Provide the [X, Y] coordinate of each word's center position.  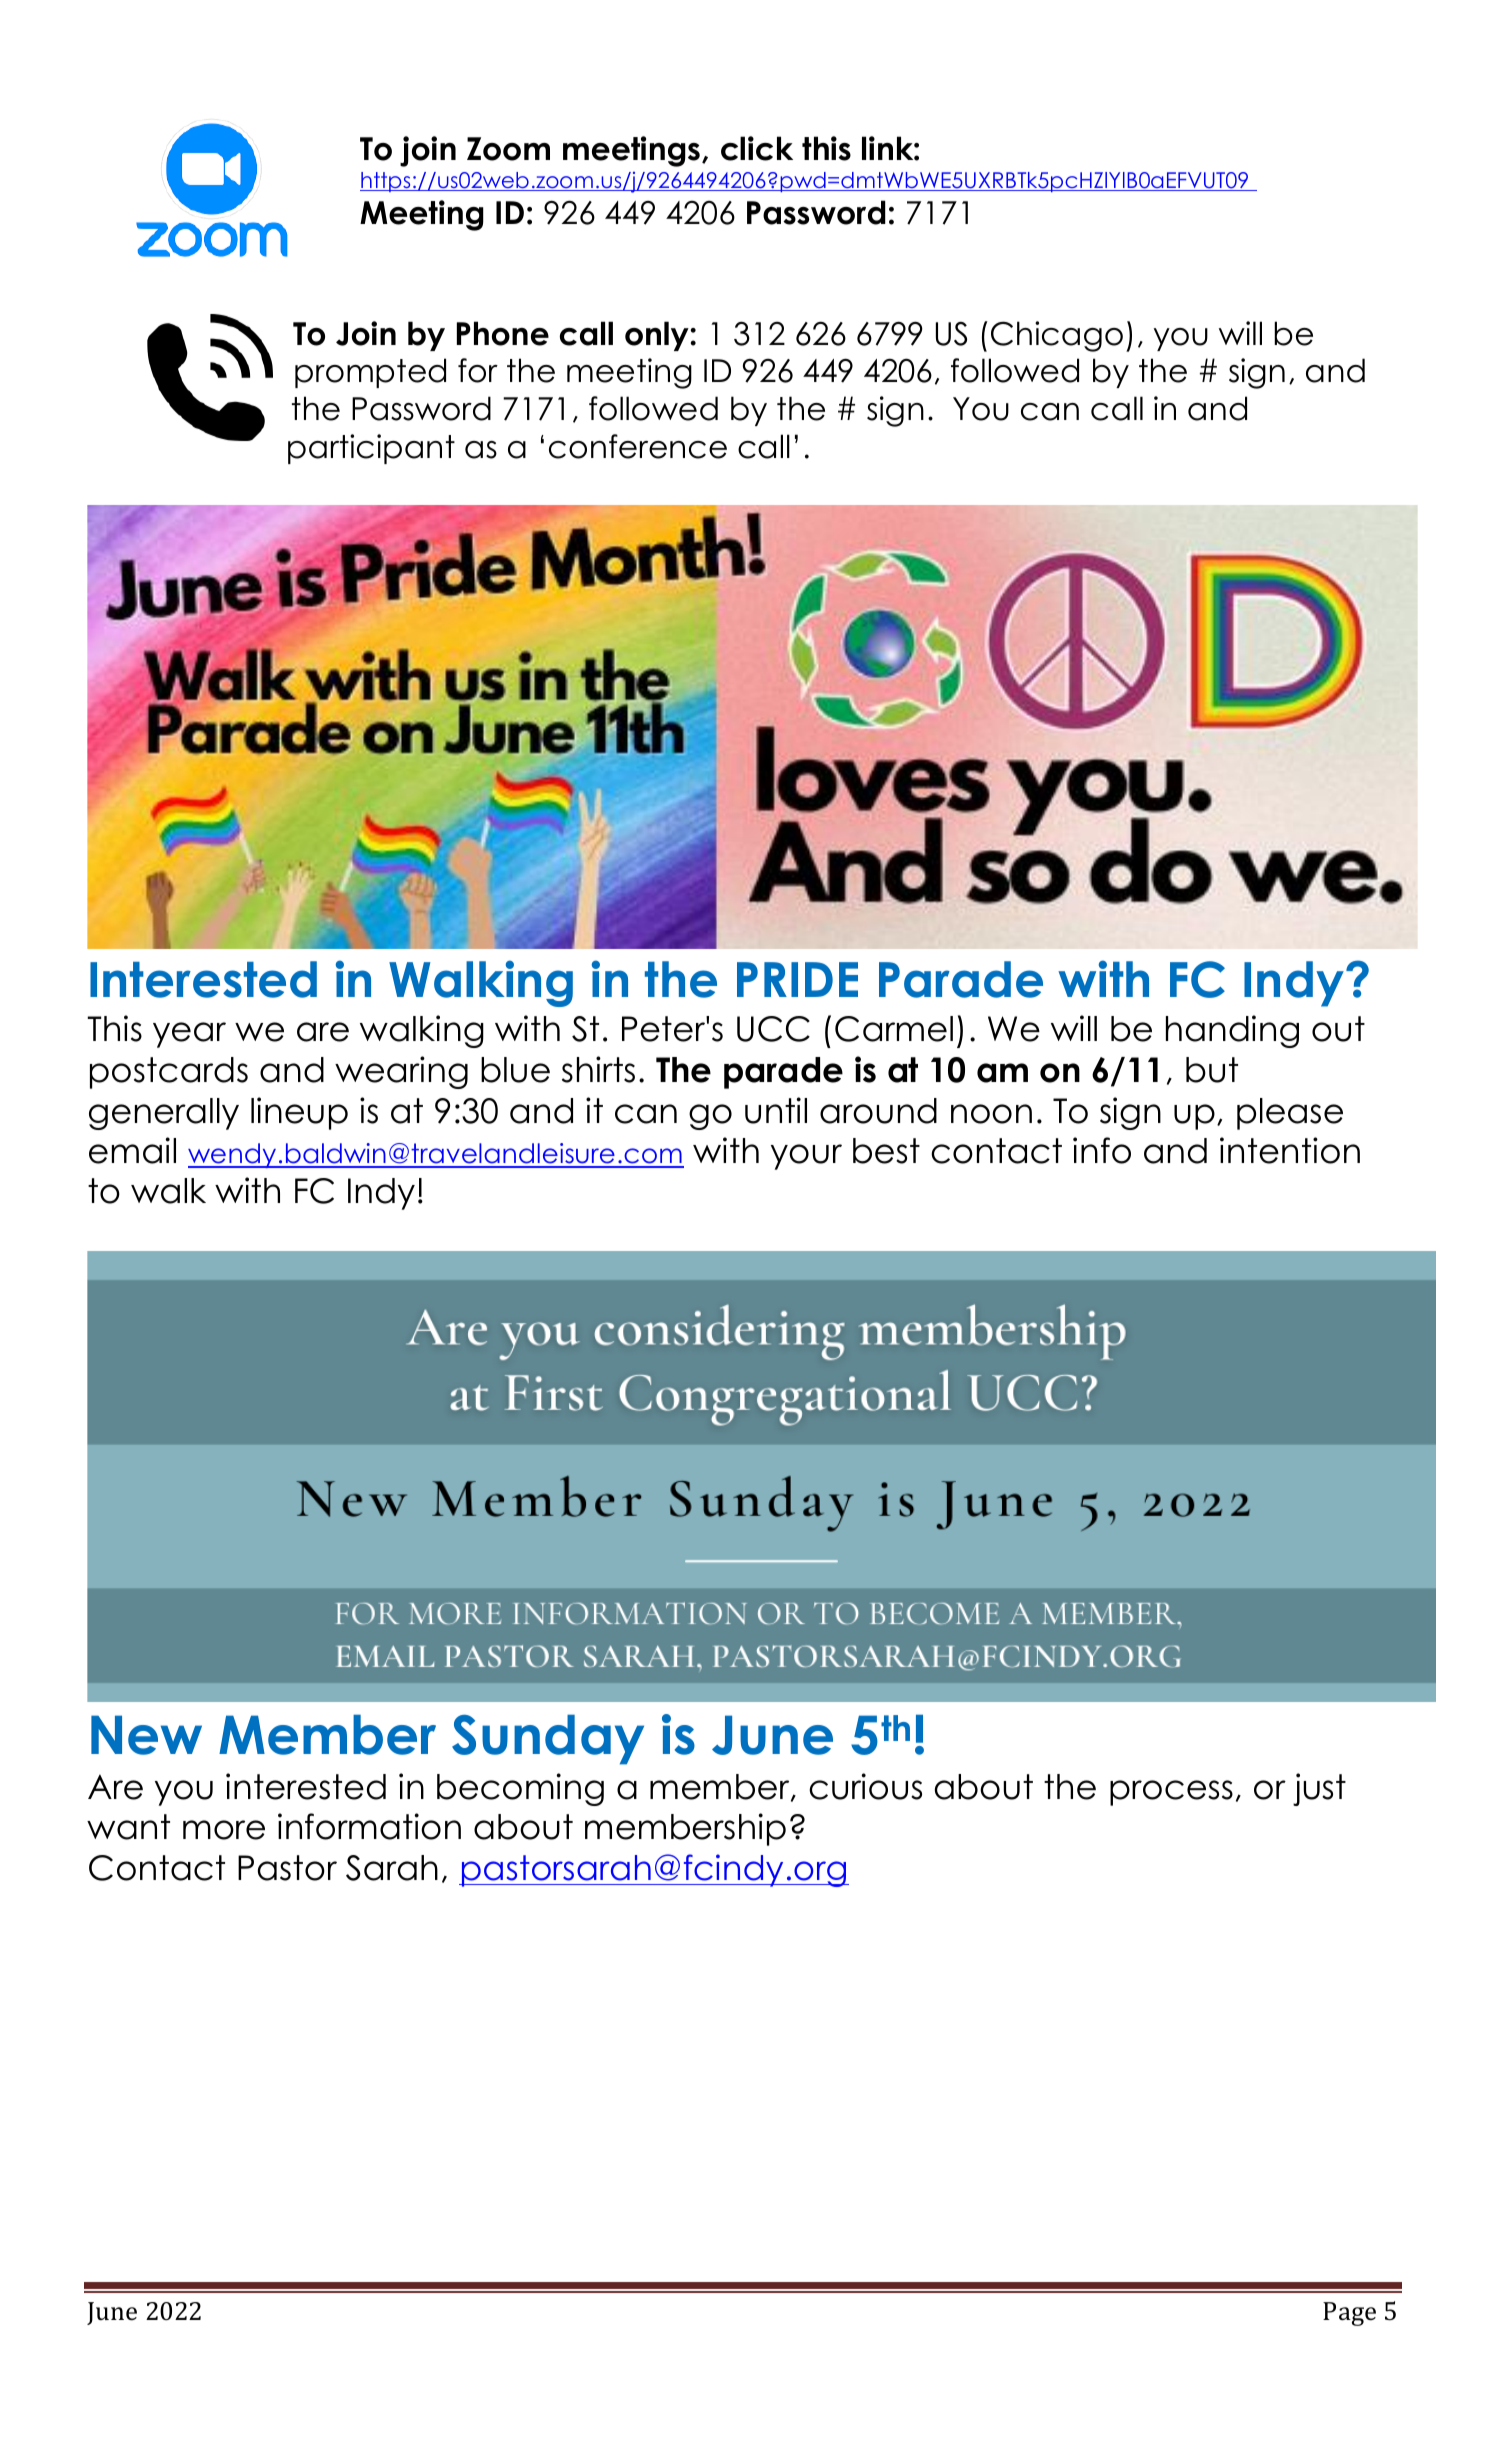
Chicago [1057, 336]
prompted [370, 373]
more [224, 1830]
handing [1232, 1031]
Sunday [548, 1739]
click [757, 148]
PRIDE [797, 979]
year [189, 1035]
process [1171, 1793]
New [146, 1735]
